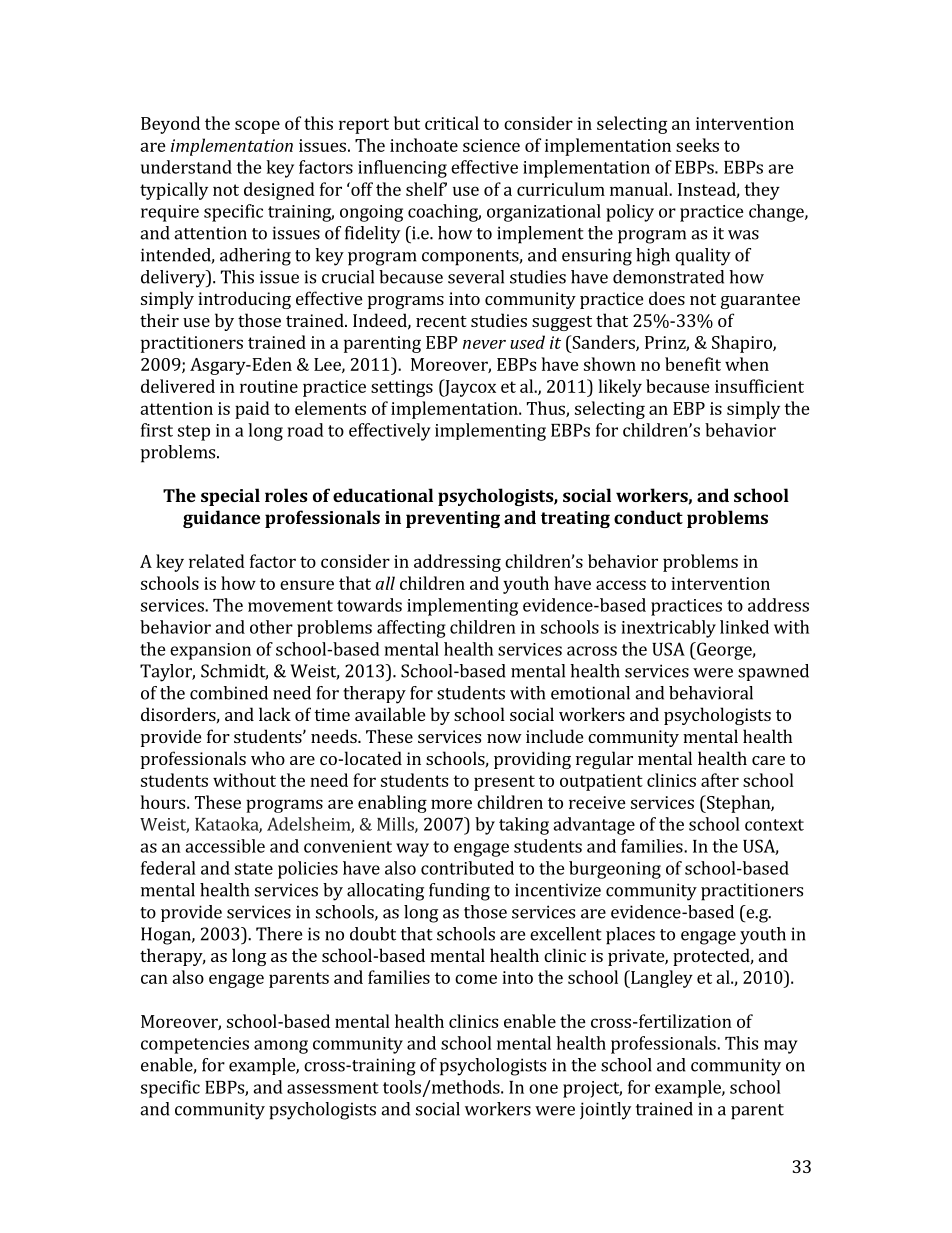 This document has width=952, height=1233. Describe the element at coordinates (476, 979) in the document. I see `come` at that location.
